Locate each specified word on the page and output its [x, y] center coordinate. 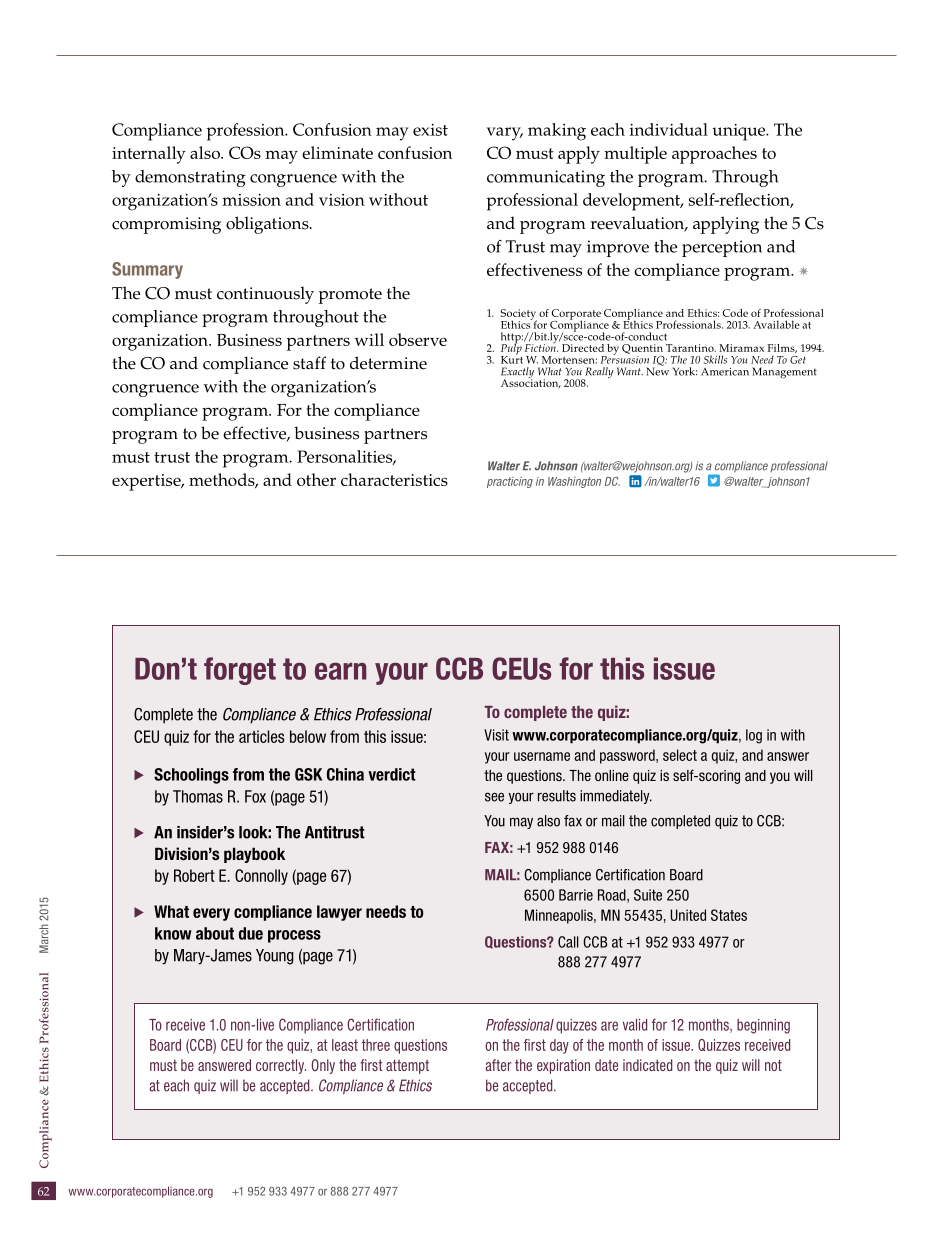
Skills [715, 359]
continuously [265, 295]
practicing [510, 482]
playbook [254, 855]
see [494, 797]
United [688, 915]
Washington [574, 482]
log [754, 736]
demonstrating [190, 178]
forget [240, 671]
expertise [147, 482]
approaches [714, 155]
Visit [496, 735]
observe [418, 339]
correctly [281, 1066]
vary [505, 134]
